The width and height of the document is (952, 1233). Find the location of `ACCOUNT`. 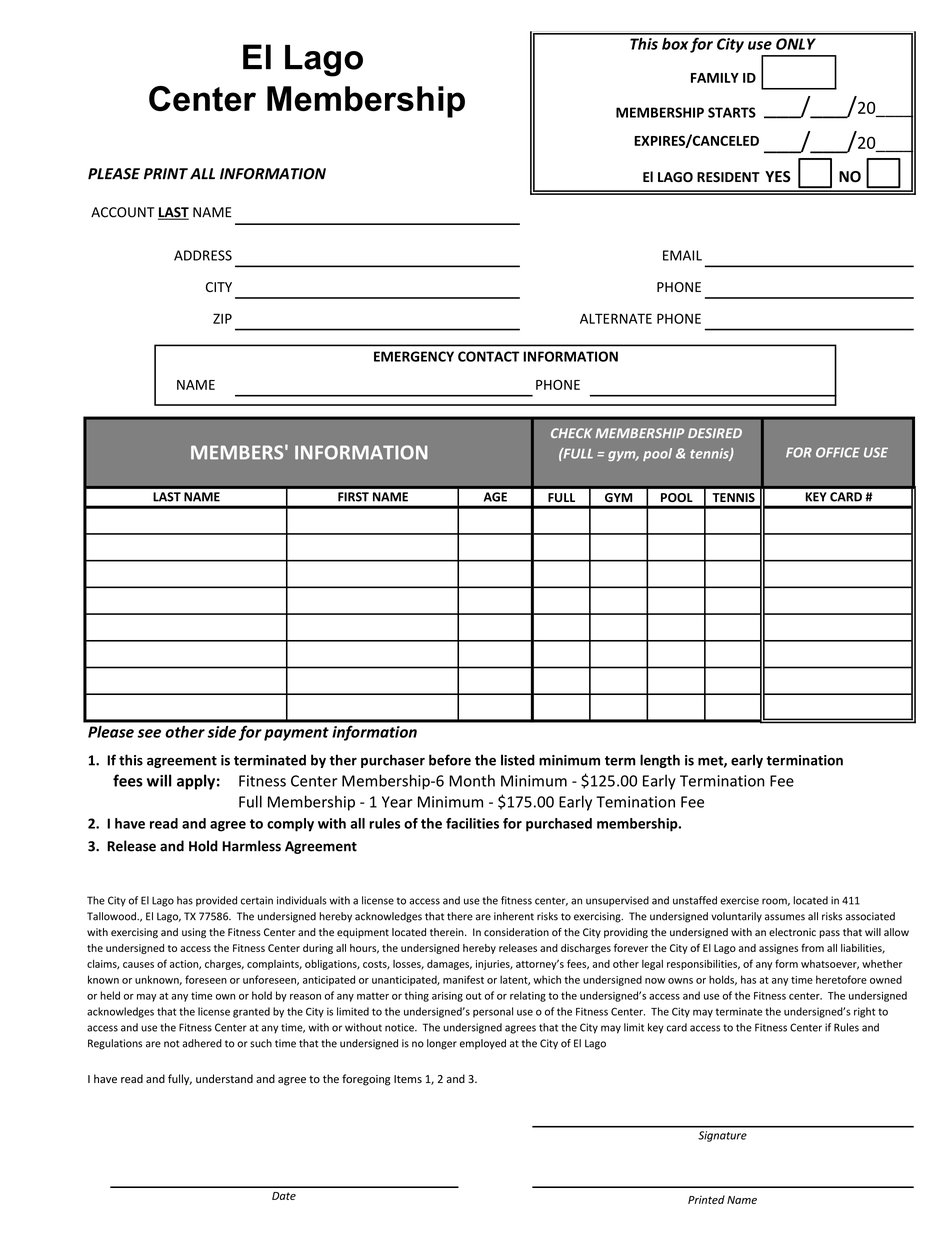

ACCOUNT is located at coordinates (123, 212).
